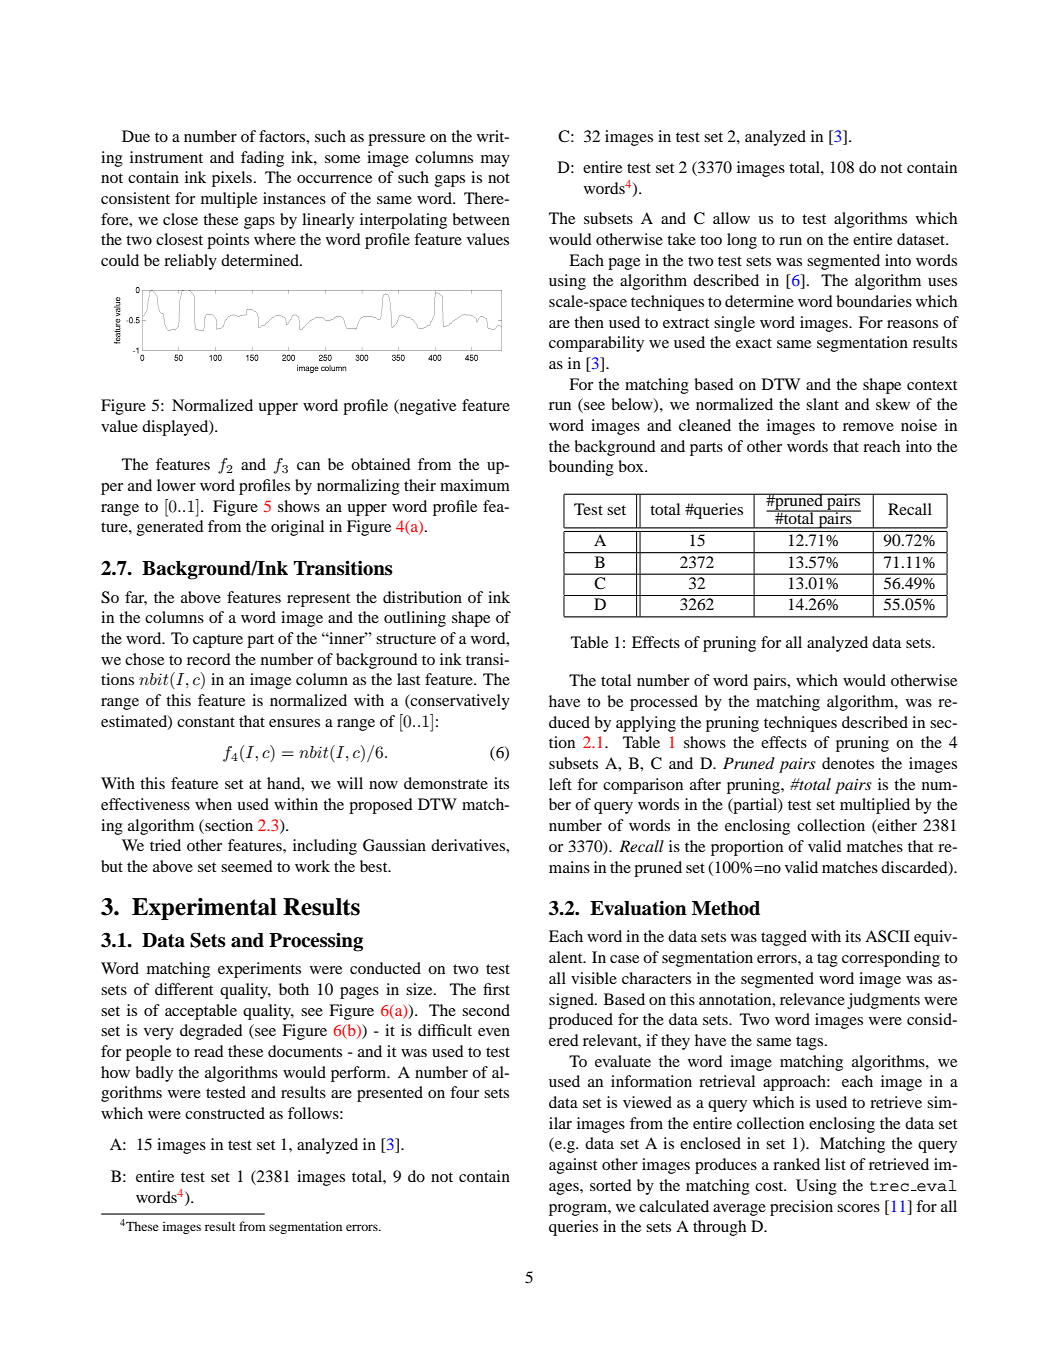  What do you see at coordinates (469, 845) in the page?
I see `derivatives` at bounding box center [469, 845].
